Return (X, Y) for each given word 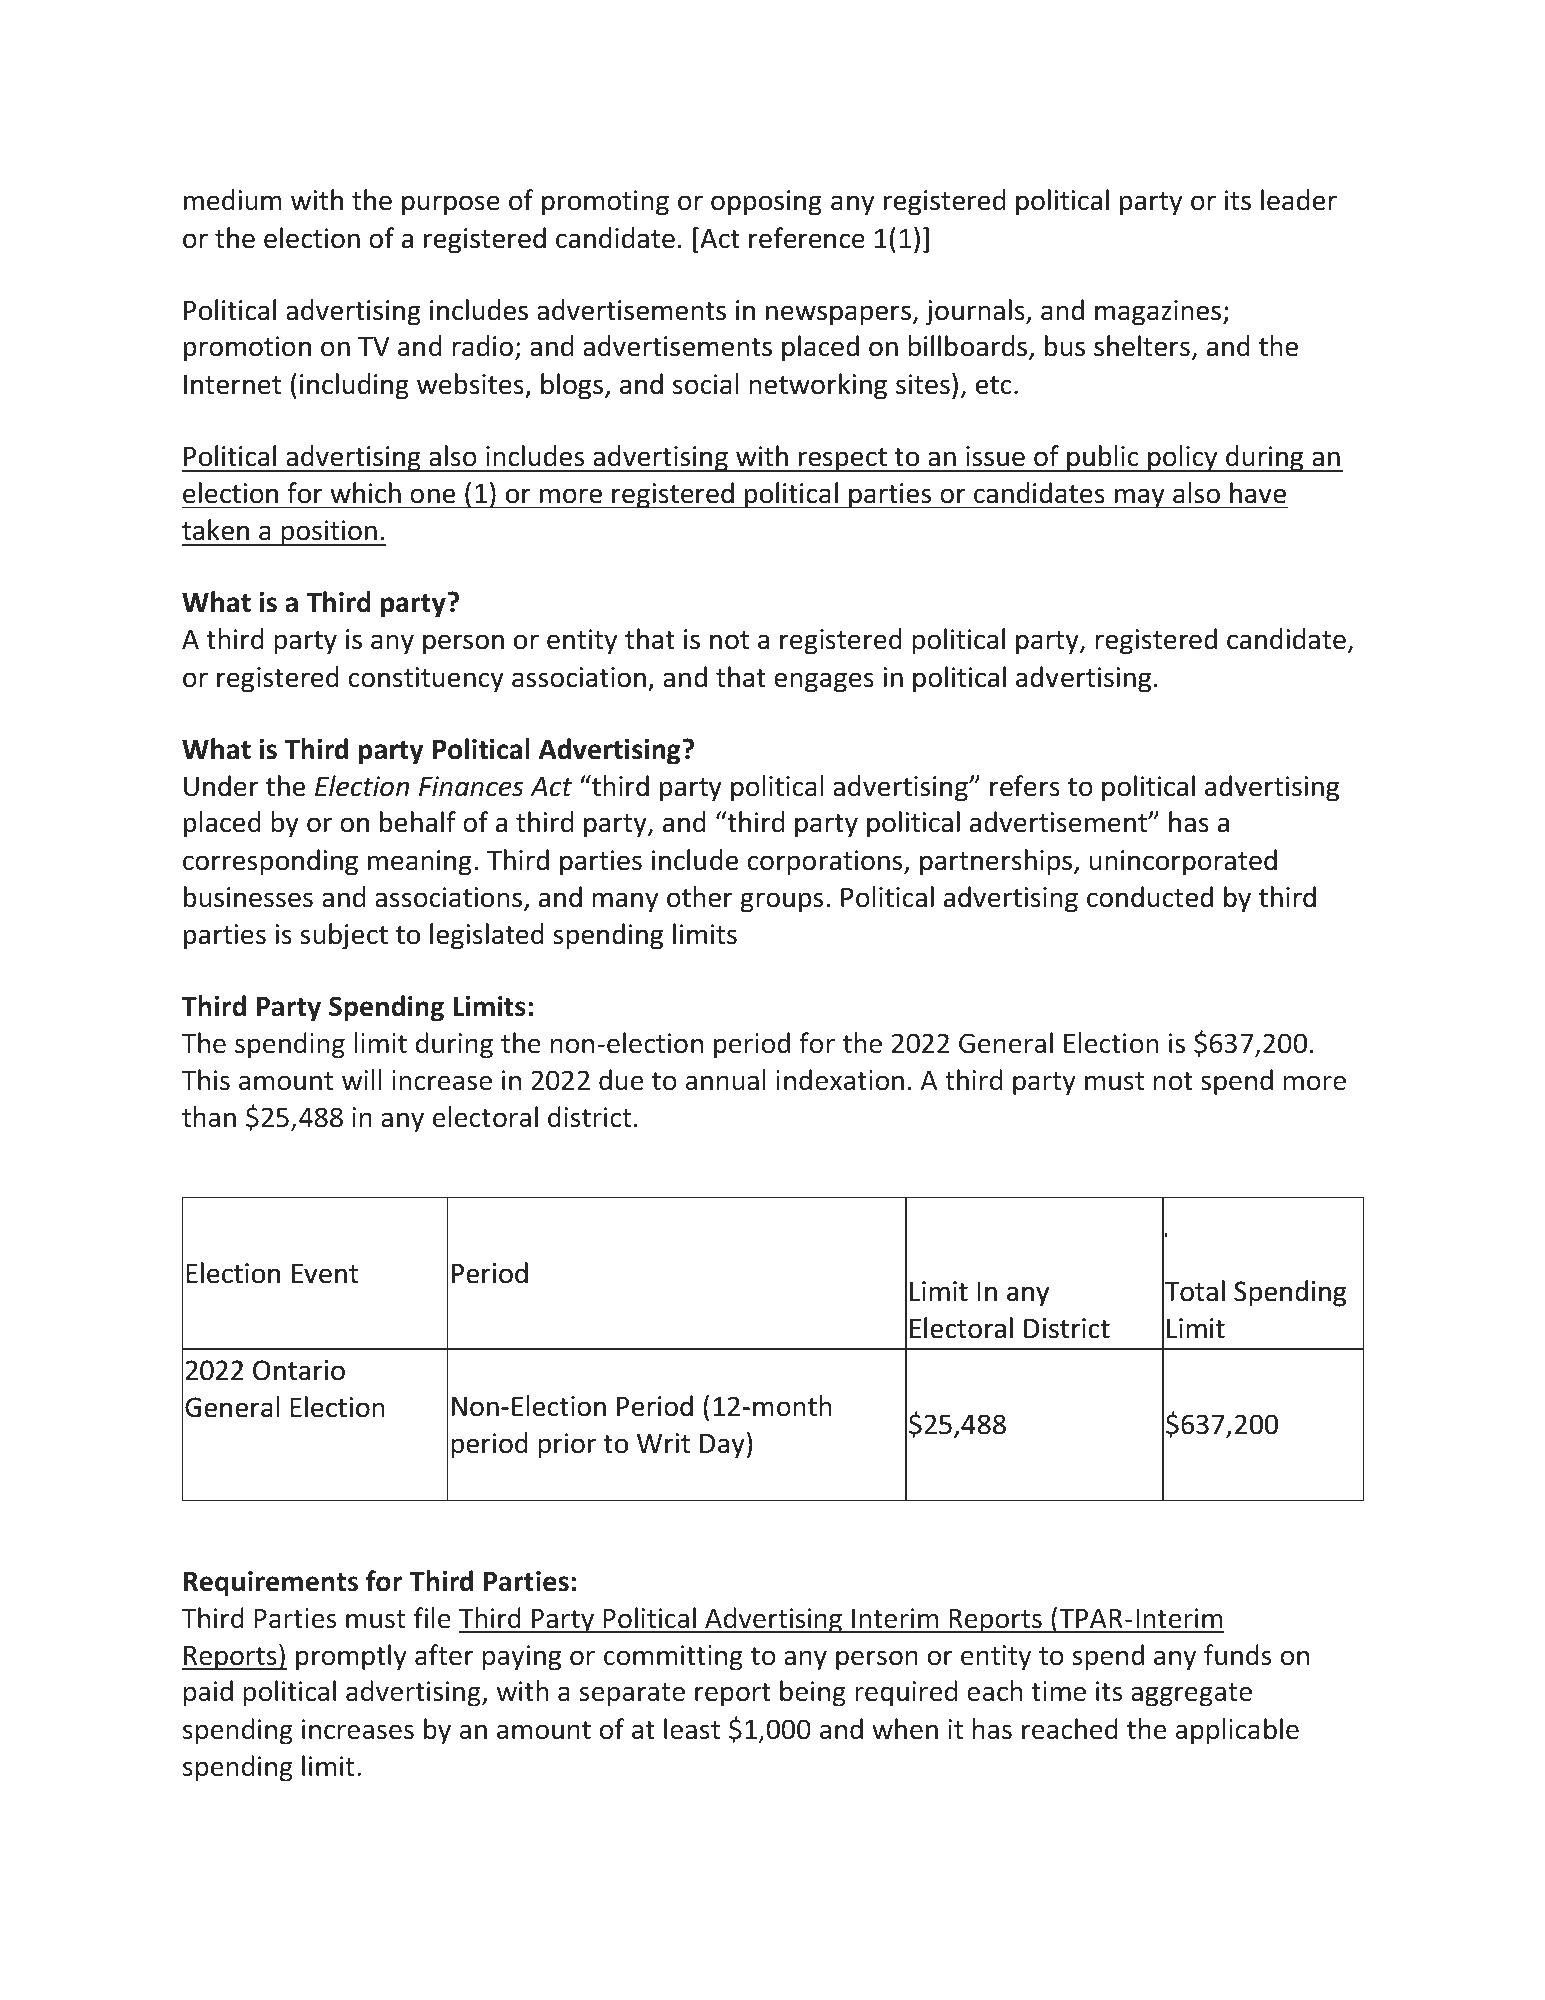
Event (325, 1274)
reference (807, 238)
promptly (351, 1657)
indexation (840, 1080)
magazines (1159, 313)
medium (233, 200)
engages (824, 682)
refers (1025, 786)
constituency (426, 680)
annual (726, 1080)
